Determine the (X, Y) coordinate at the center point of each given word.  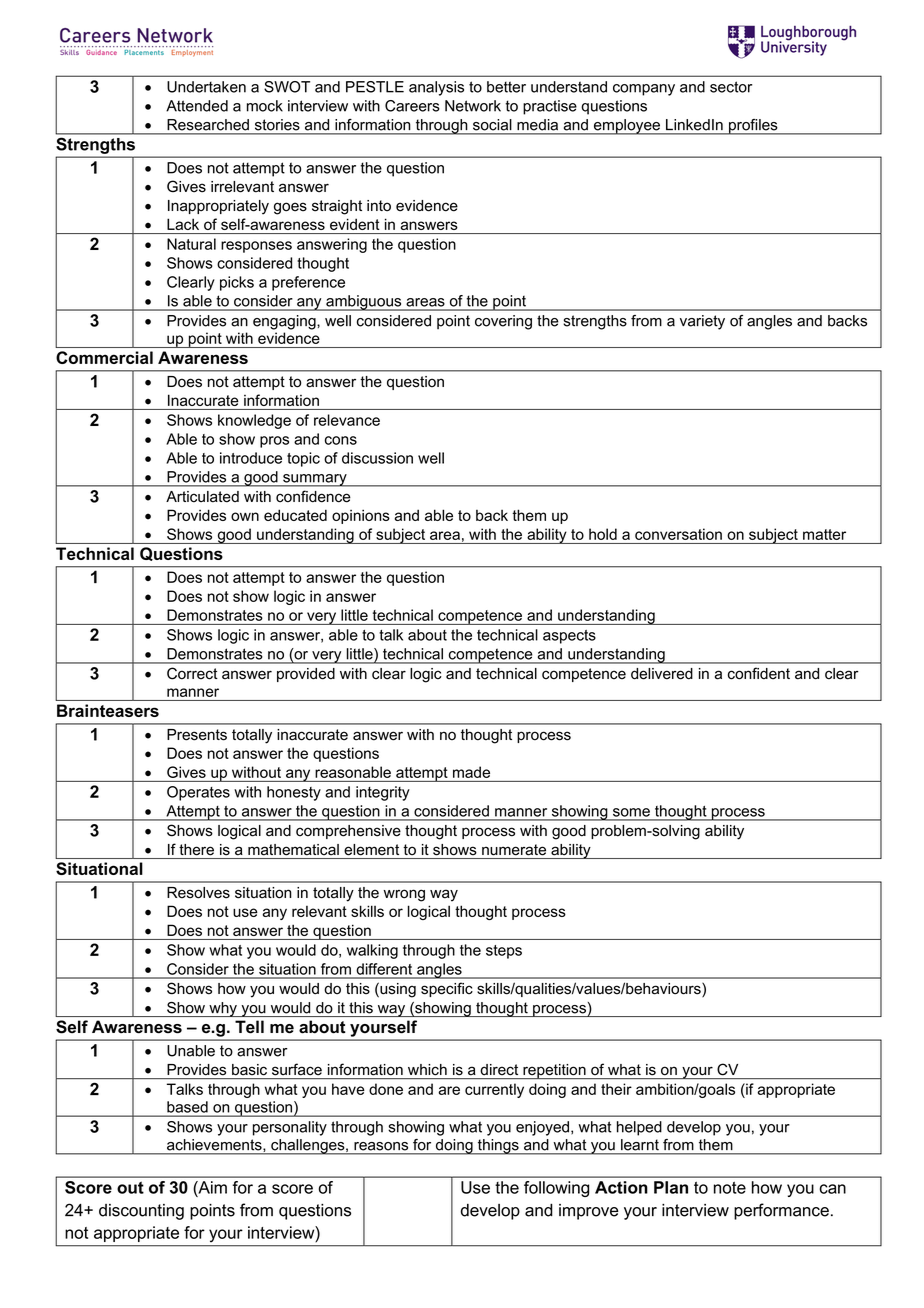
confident (759, 673)
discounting (141, 1212)
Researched (208, 124)
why (223, 1009)
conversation (678, 534)
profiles (753, 127)
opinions (361, 516)
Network (473, 106)
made (471, 772)
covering (503, 322)
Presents (197, 735)
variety (702, 322)
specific (447, 989)
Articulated (202, 497)
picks (237, 283)
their (616, 1089)
